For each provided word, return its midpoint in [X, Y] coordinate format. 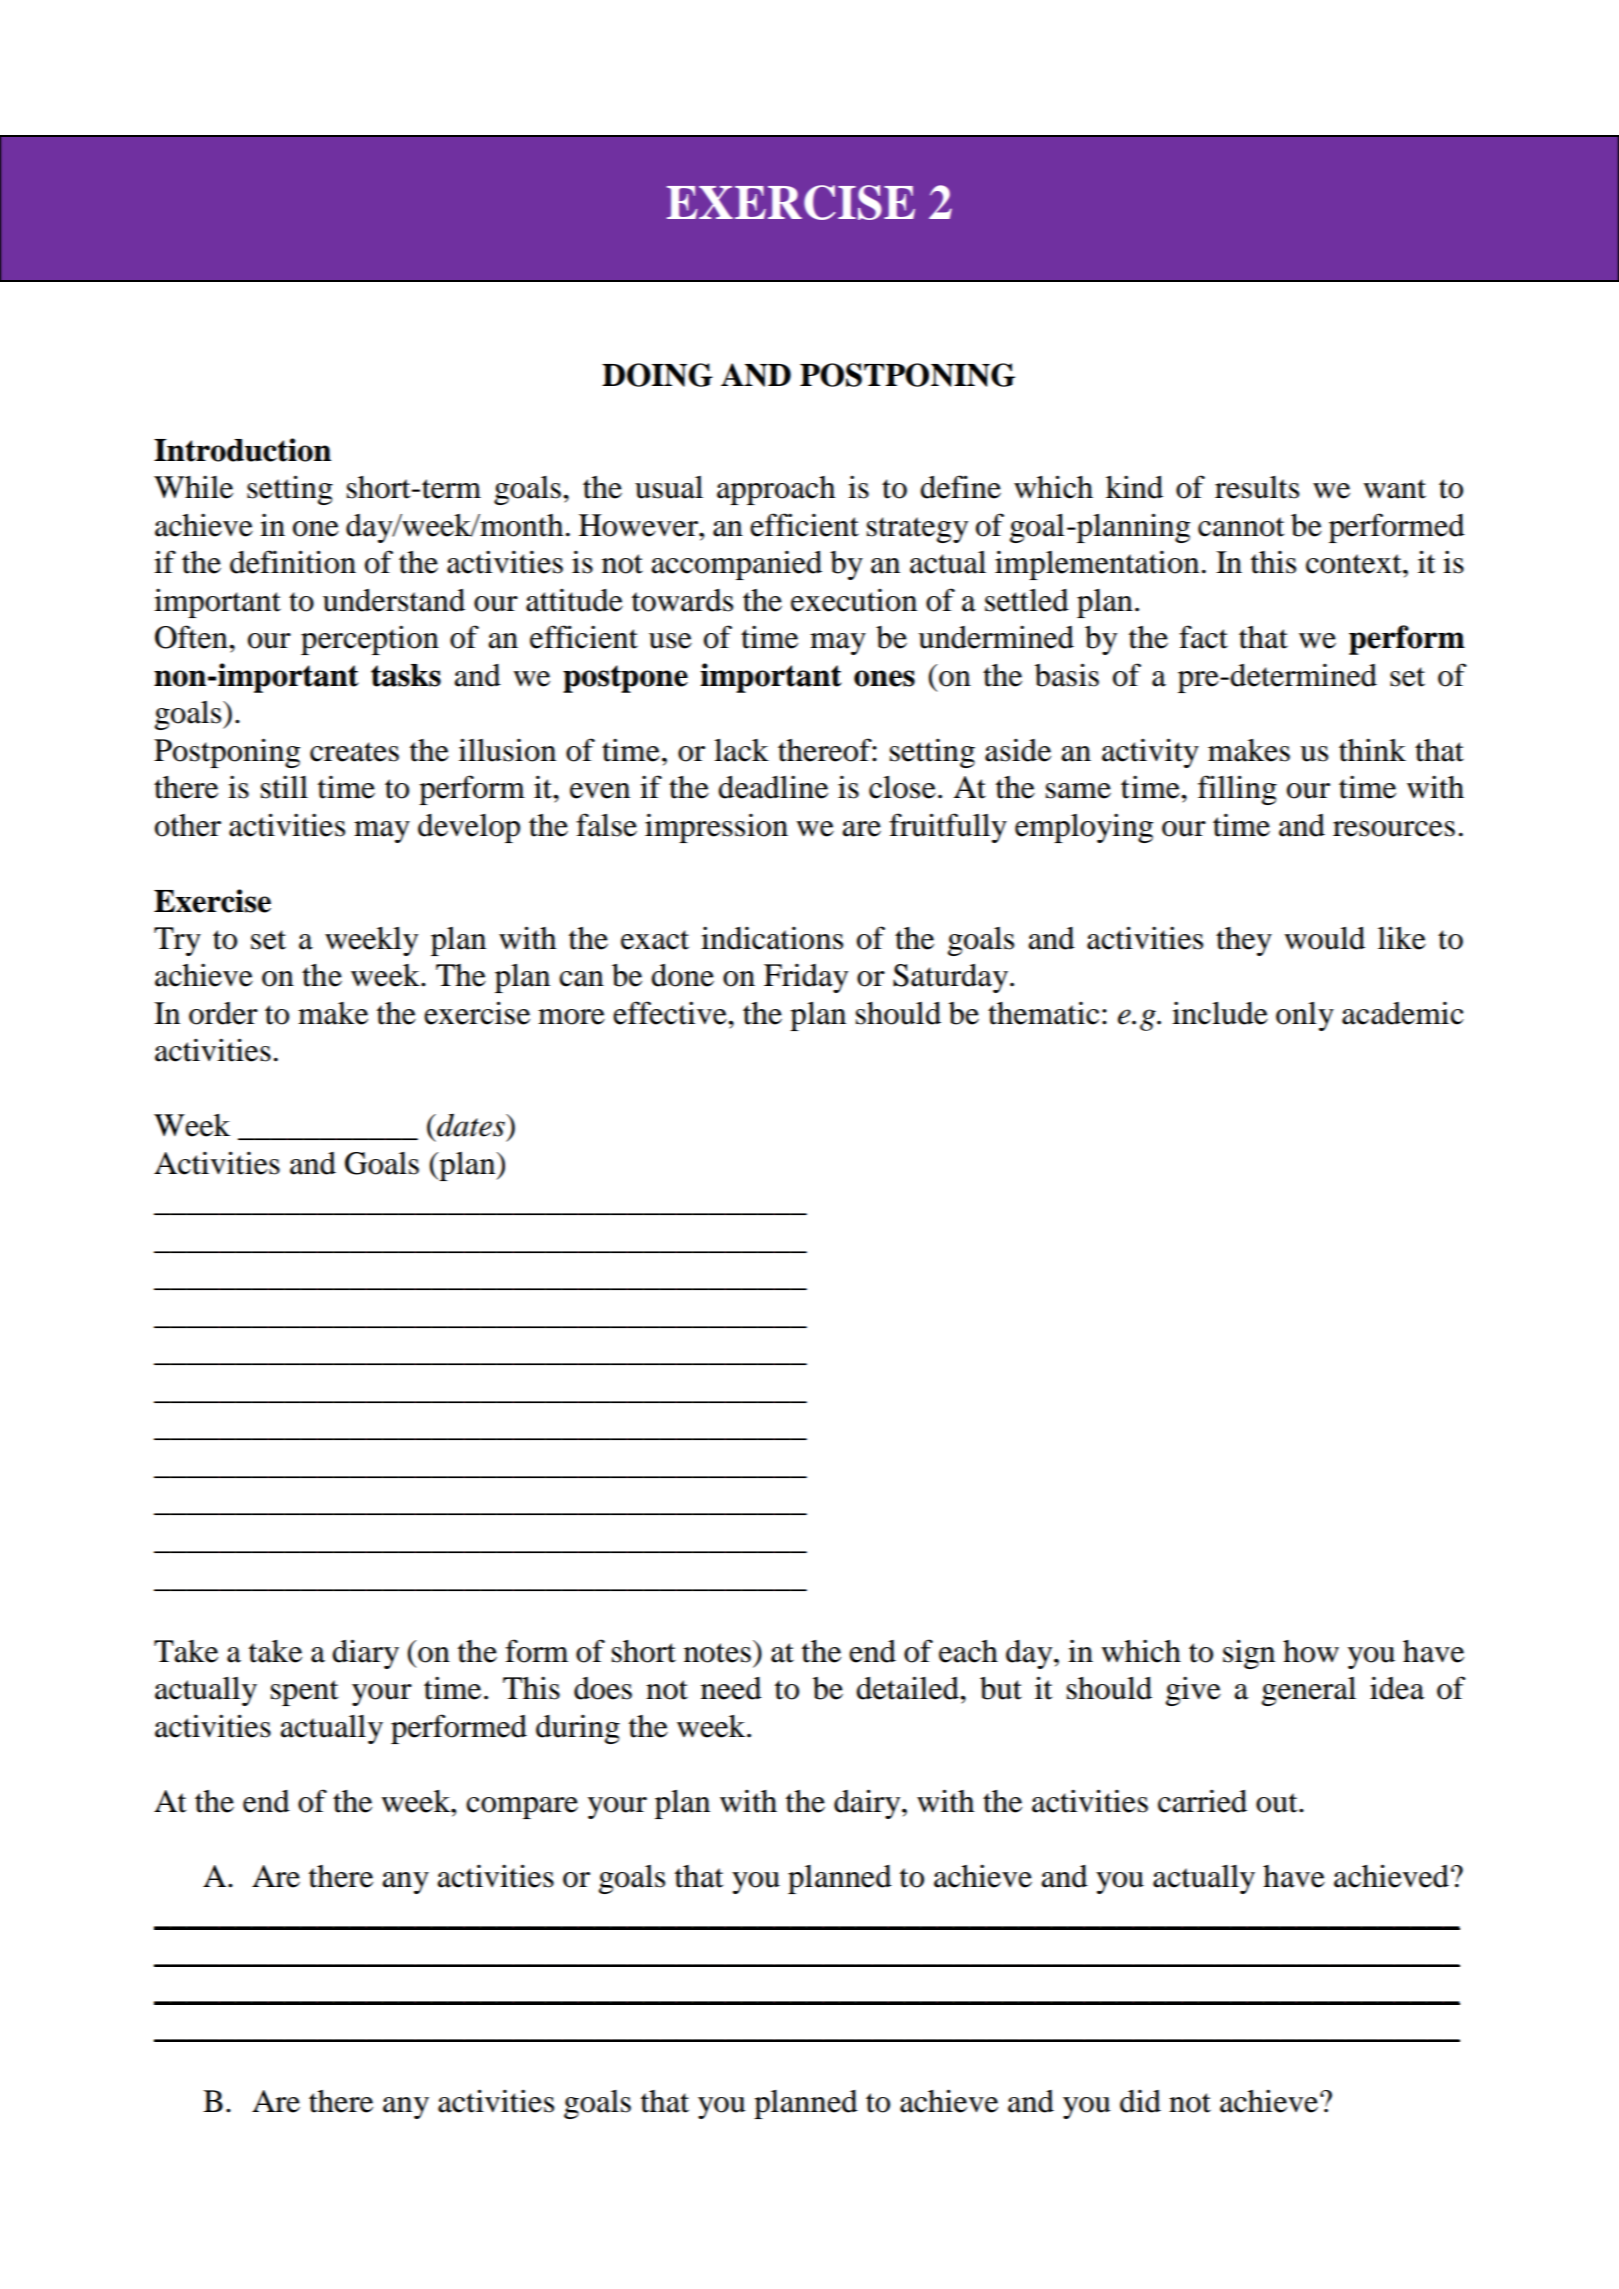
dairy [868, 1804]
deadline [773, 787]
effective [671, 1013]
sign [1249, 1654]
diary [365, 1654]
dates [471, 1125]
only [1305, 1016]
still [284, 787]
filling [1237, 790]
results [1257, 487]
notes [717, 1653]
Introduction [242, 450]
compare [522, 1808]
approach [776, 490]
